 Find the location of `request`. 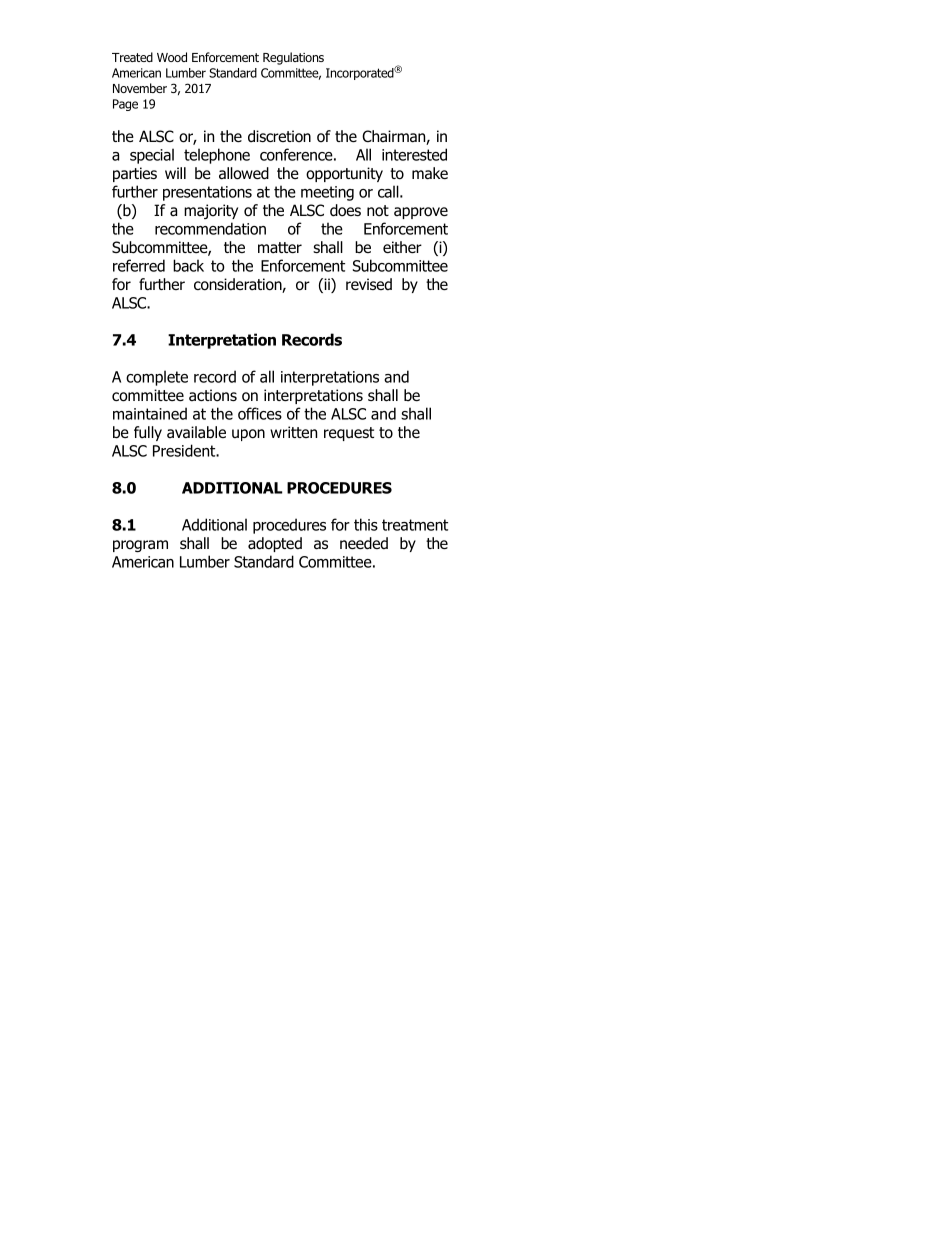

request is located at coordinates (349, 434).
